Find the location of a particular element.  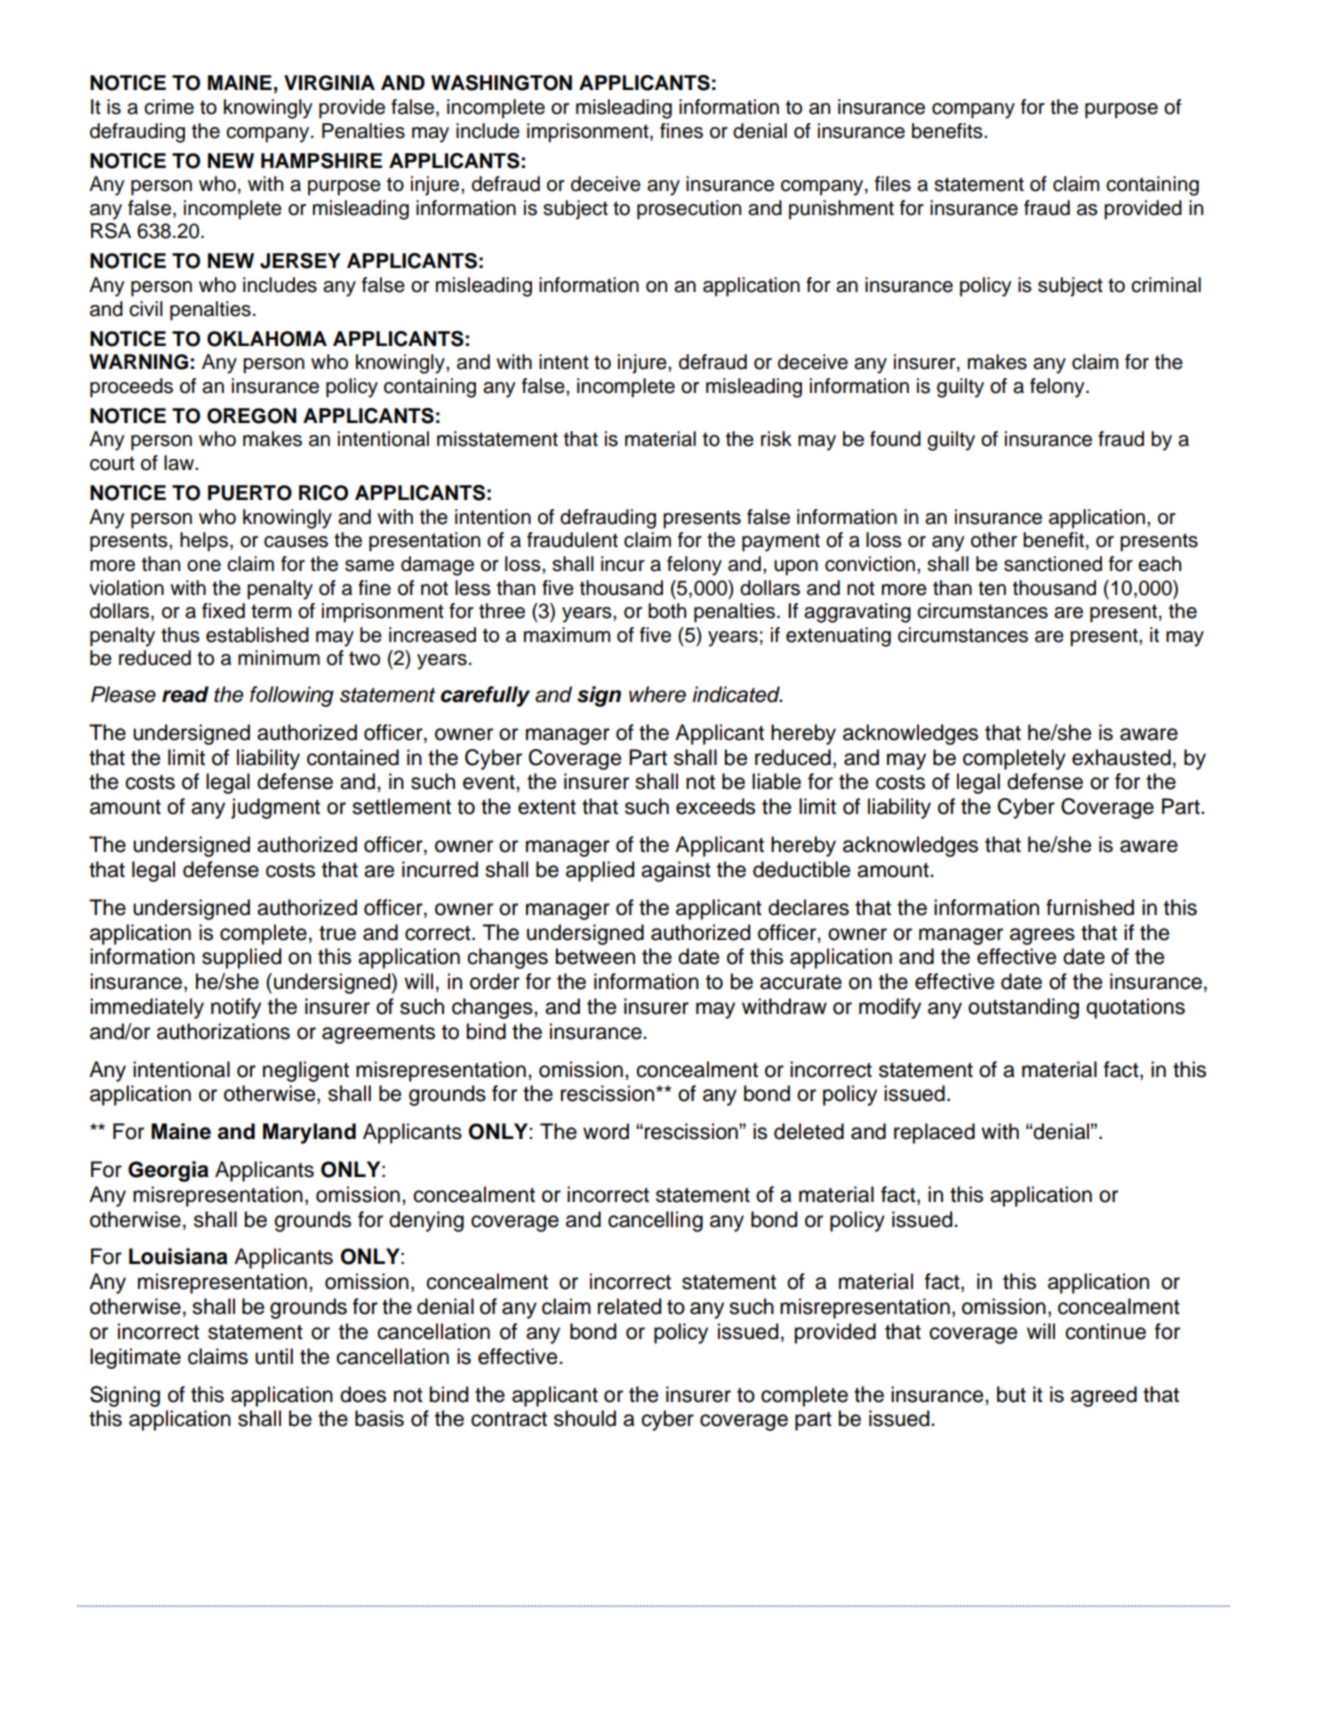

supplied is located at coordinates (241, 958).
